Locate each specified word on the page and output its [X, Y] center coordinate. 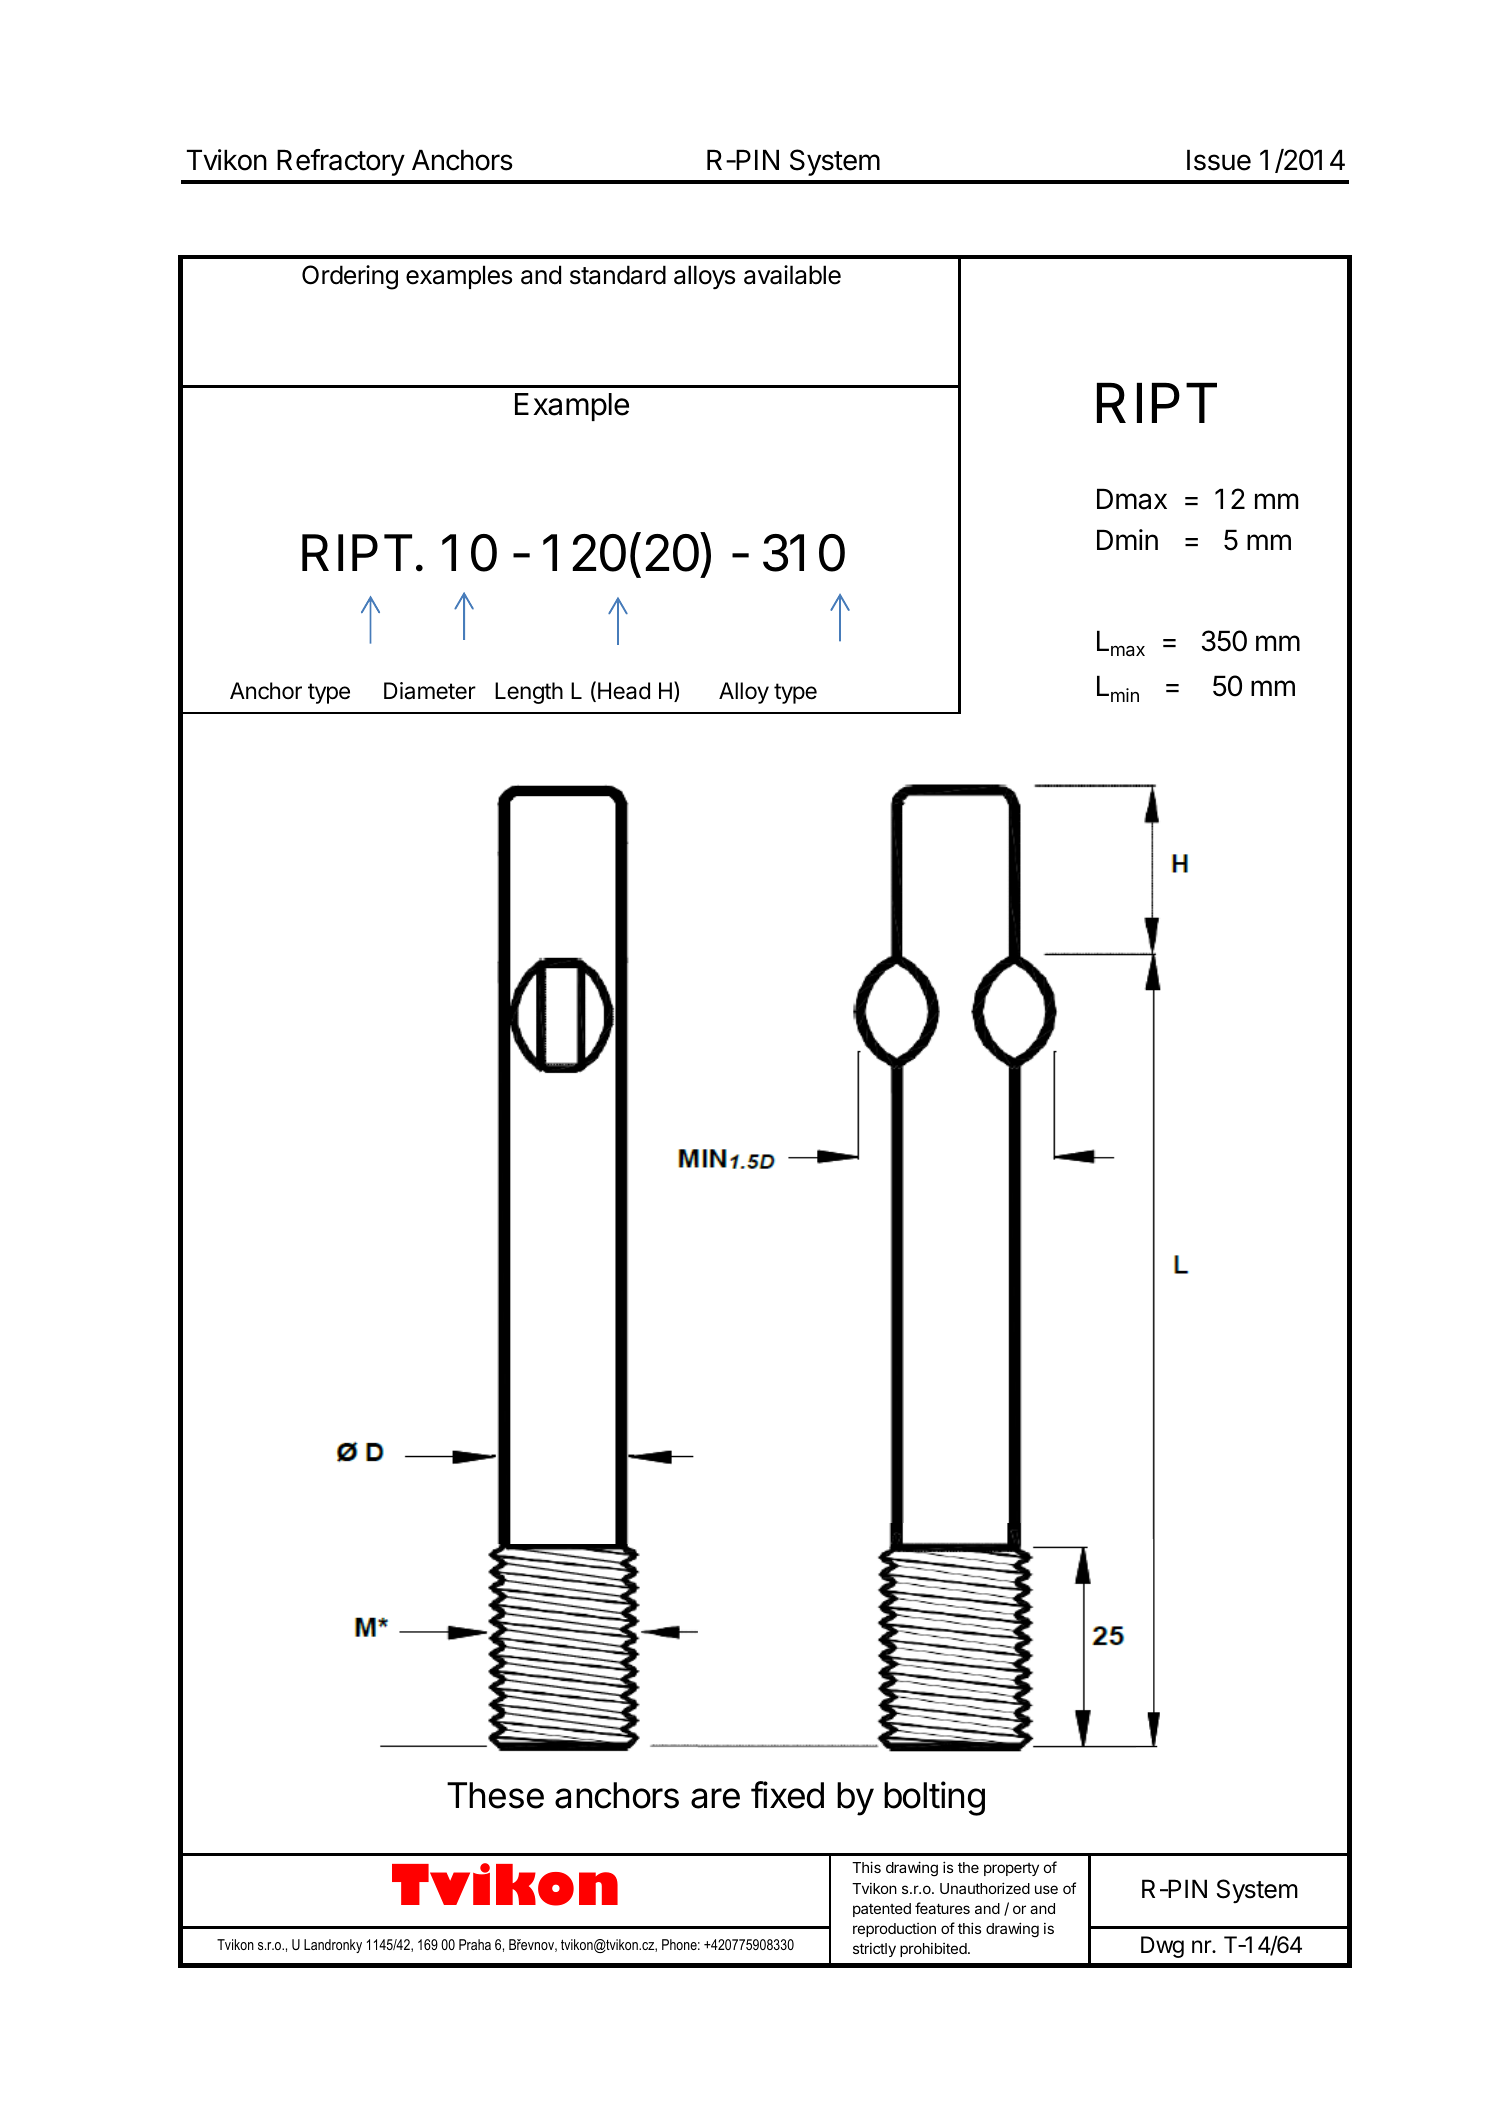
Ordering [350, 277]
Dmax [1132, 499]
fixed [787, 1795]
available [792, 275]
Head [624, 691]
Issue [1219, 160]
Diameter [430, 691]
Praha [475, 1944]
